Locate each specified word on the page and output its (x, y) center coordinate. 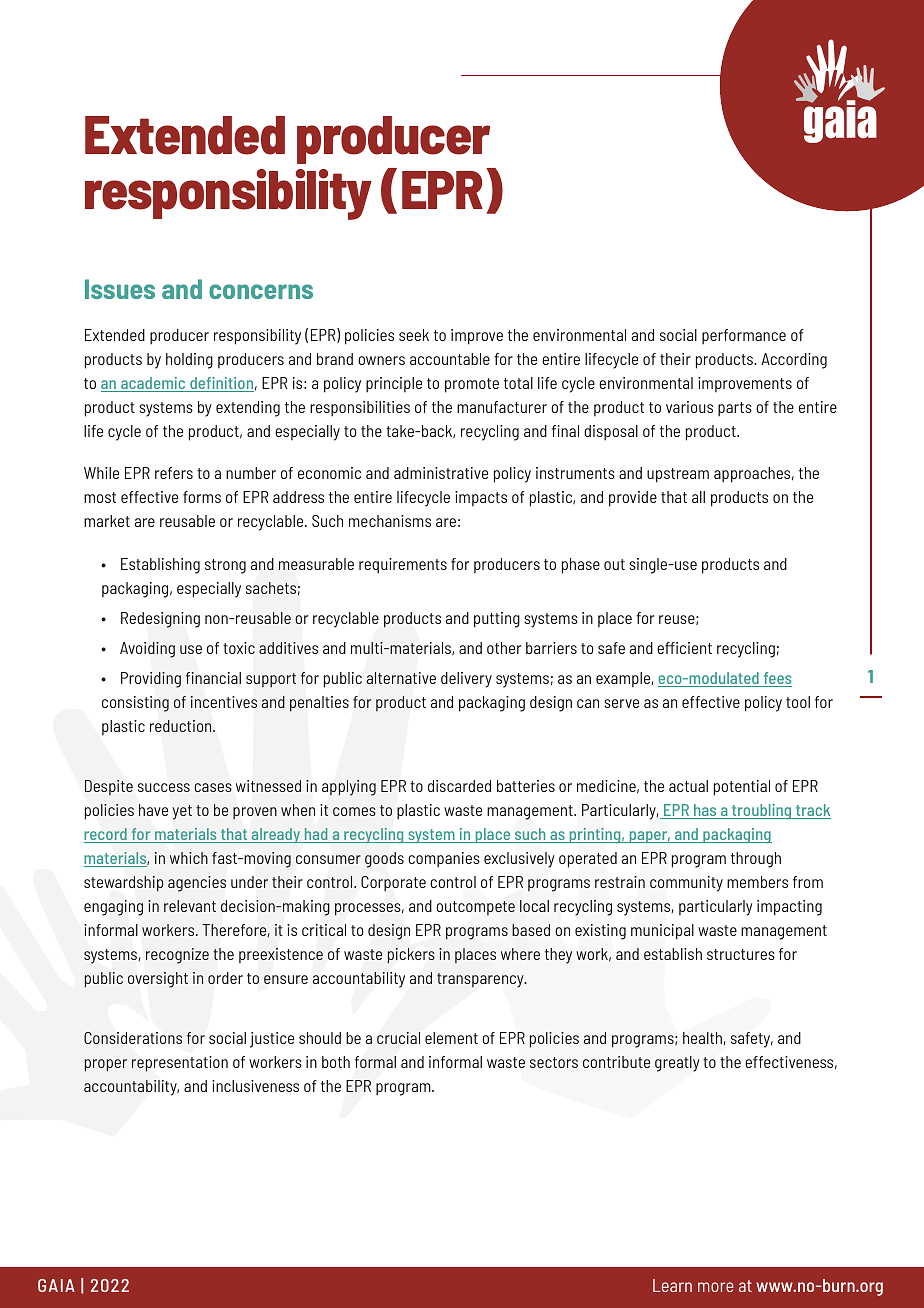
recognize (177, 956)
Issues (120, 289)
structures (741, 954)
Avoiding (147, 650)
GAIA (56, 1285)
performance (744, 337)
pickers (411, 956)
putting (497, 620)
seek (414, 335)
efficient (684, 648)
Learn (672, 1285)
